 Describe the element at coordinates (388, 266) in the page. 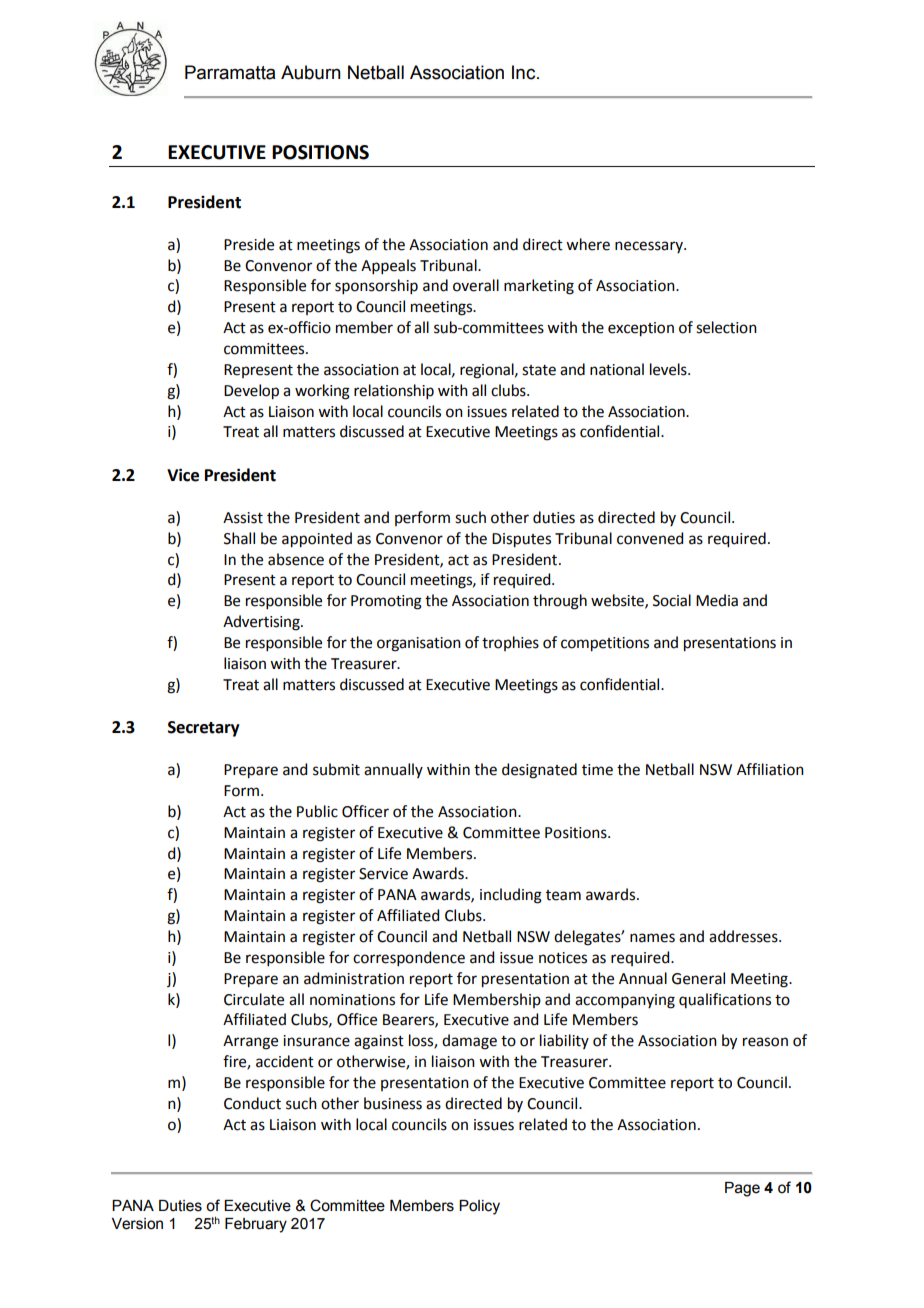

I see `Appeals` at that location.
